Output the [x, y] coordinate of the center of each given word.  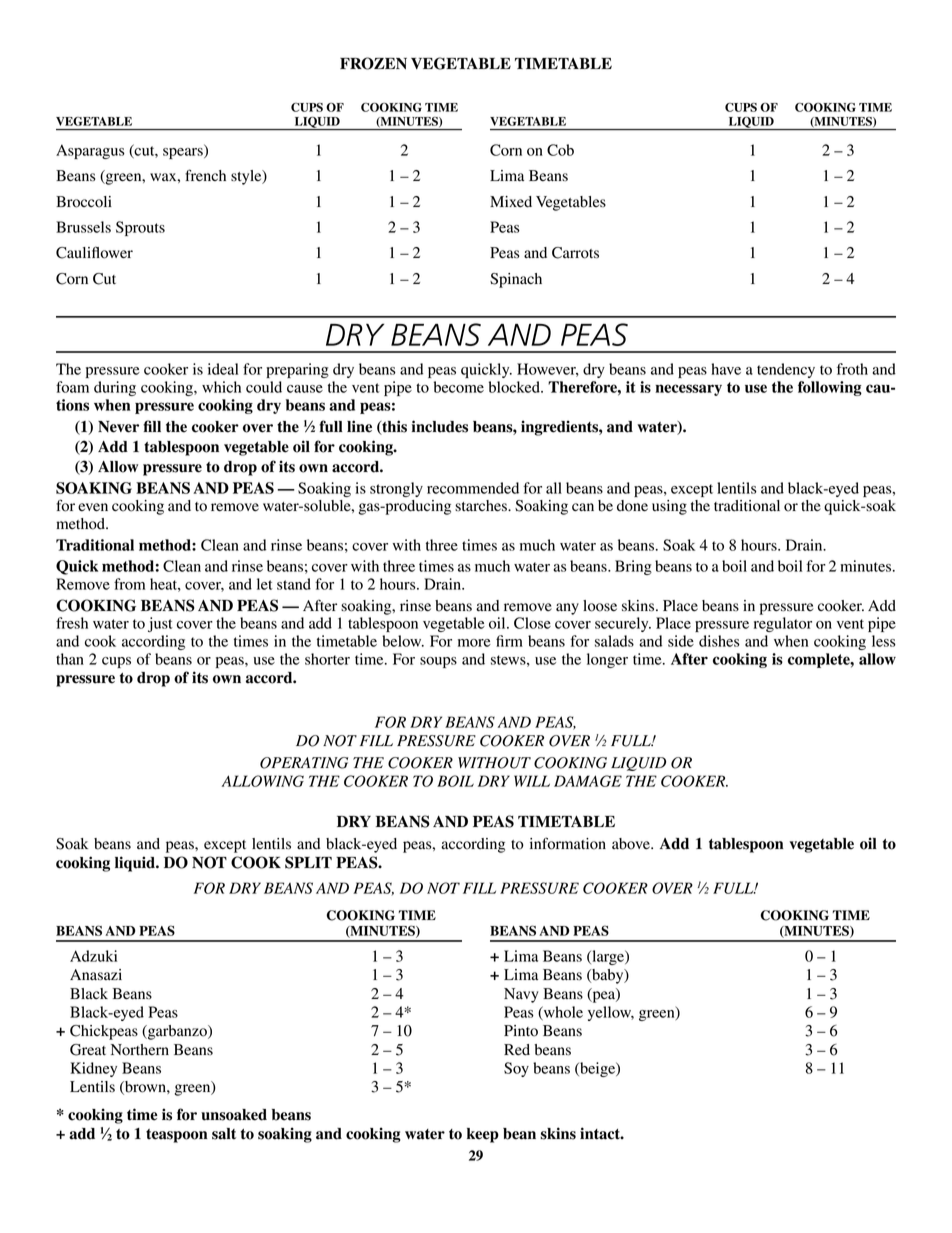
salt [224, 1134]
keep [483, 1135]
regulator [783, 624]
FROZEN [373, 63]
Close [532, 623]
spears [184, 152]
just [160, 624]
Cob [560, 150]
